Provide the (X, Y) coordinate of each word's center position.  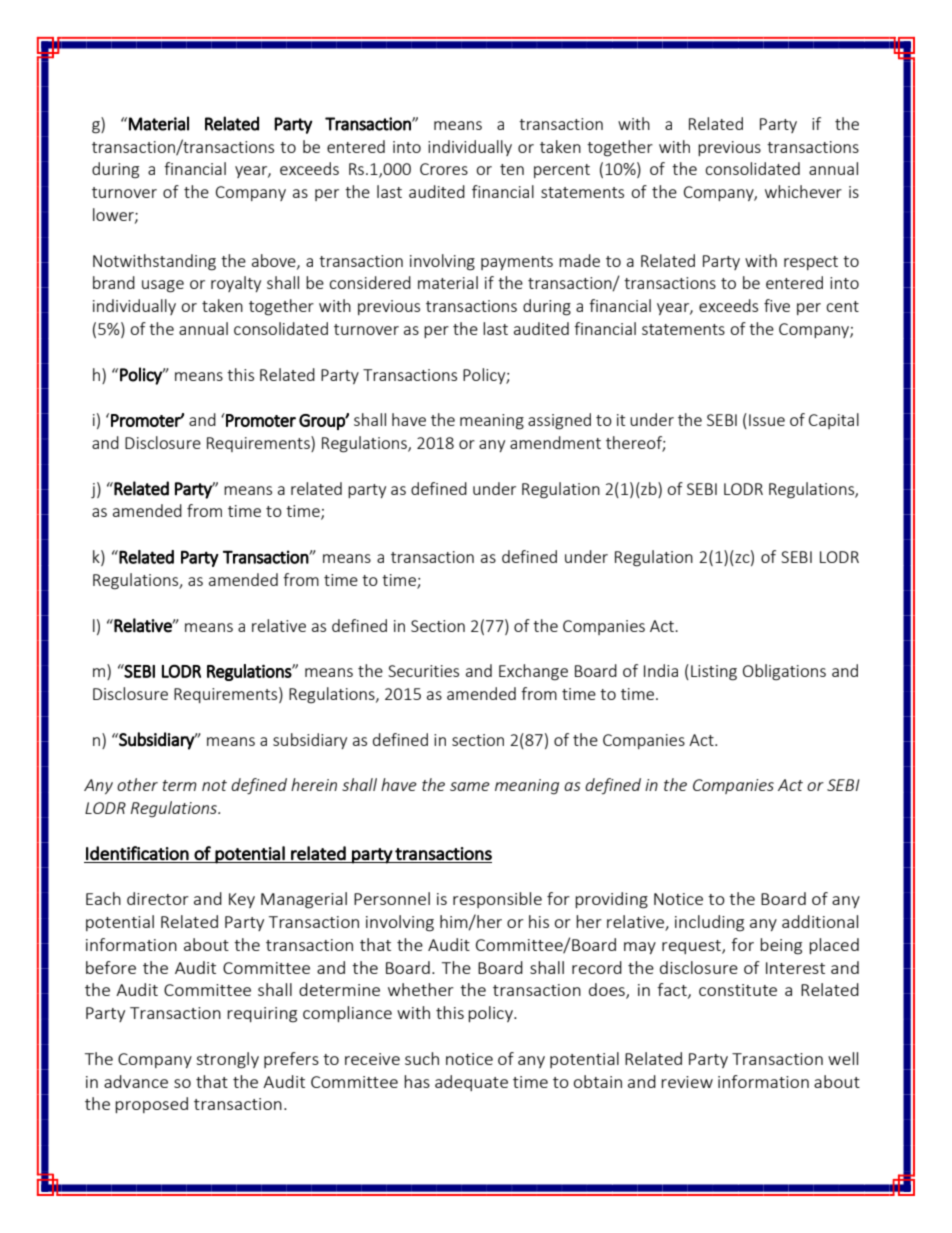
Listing (714, 673)
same (470, 786)
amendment (555, 442)
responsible (497, 900)
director (158, 898)
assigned (559, 421)
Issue (767, 420)
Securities (423, 671)
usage (163, 286)
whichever (803, 191)
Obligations (784, 672)
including (709, 923)
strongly (228, 1060)
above (275, 261)
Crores (444, 169)
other (137, 784)
